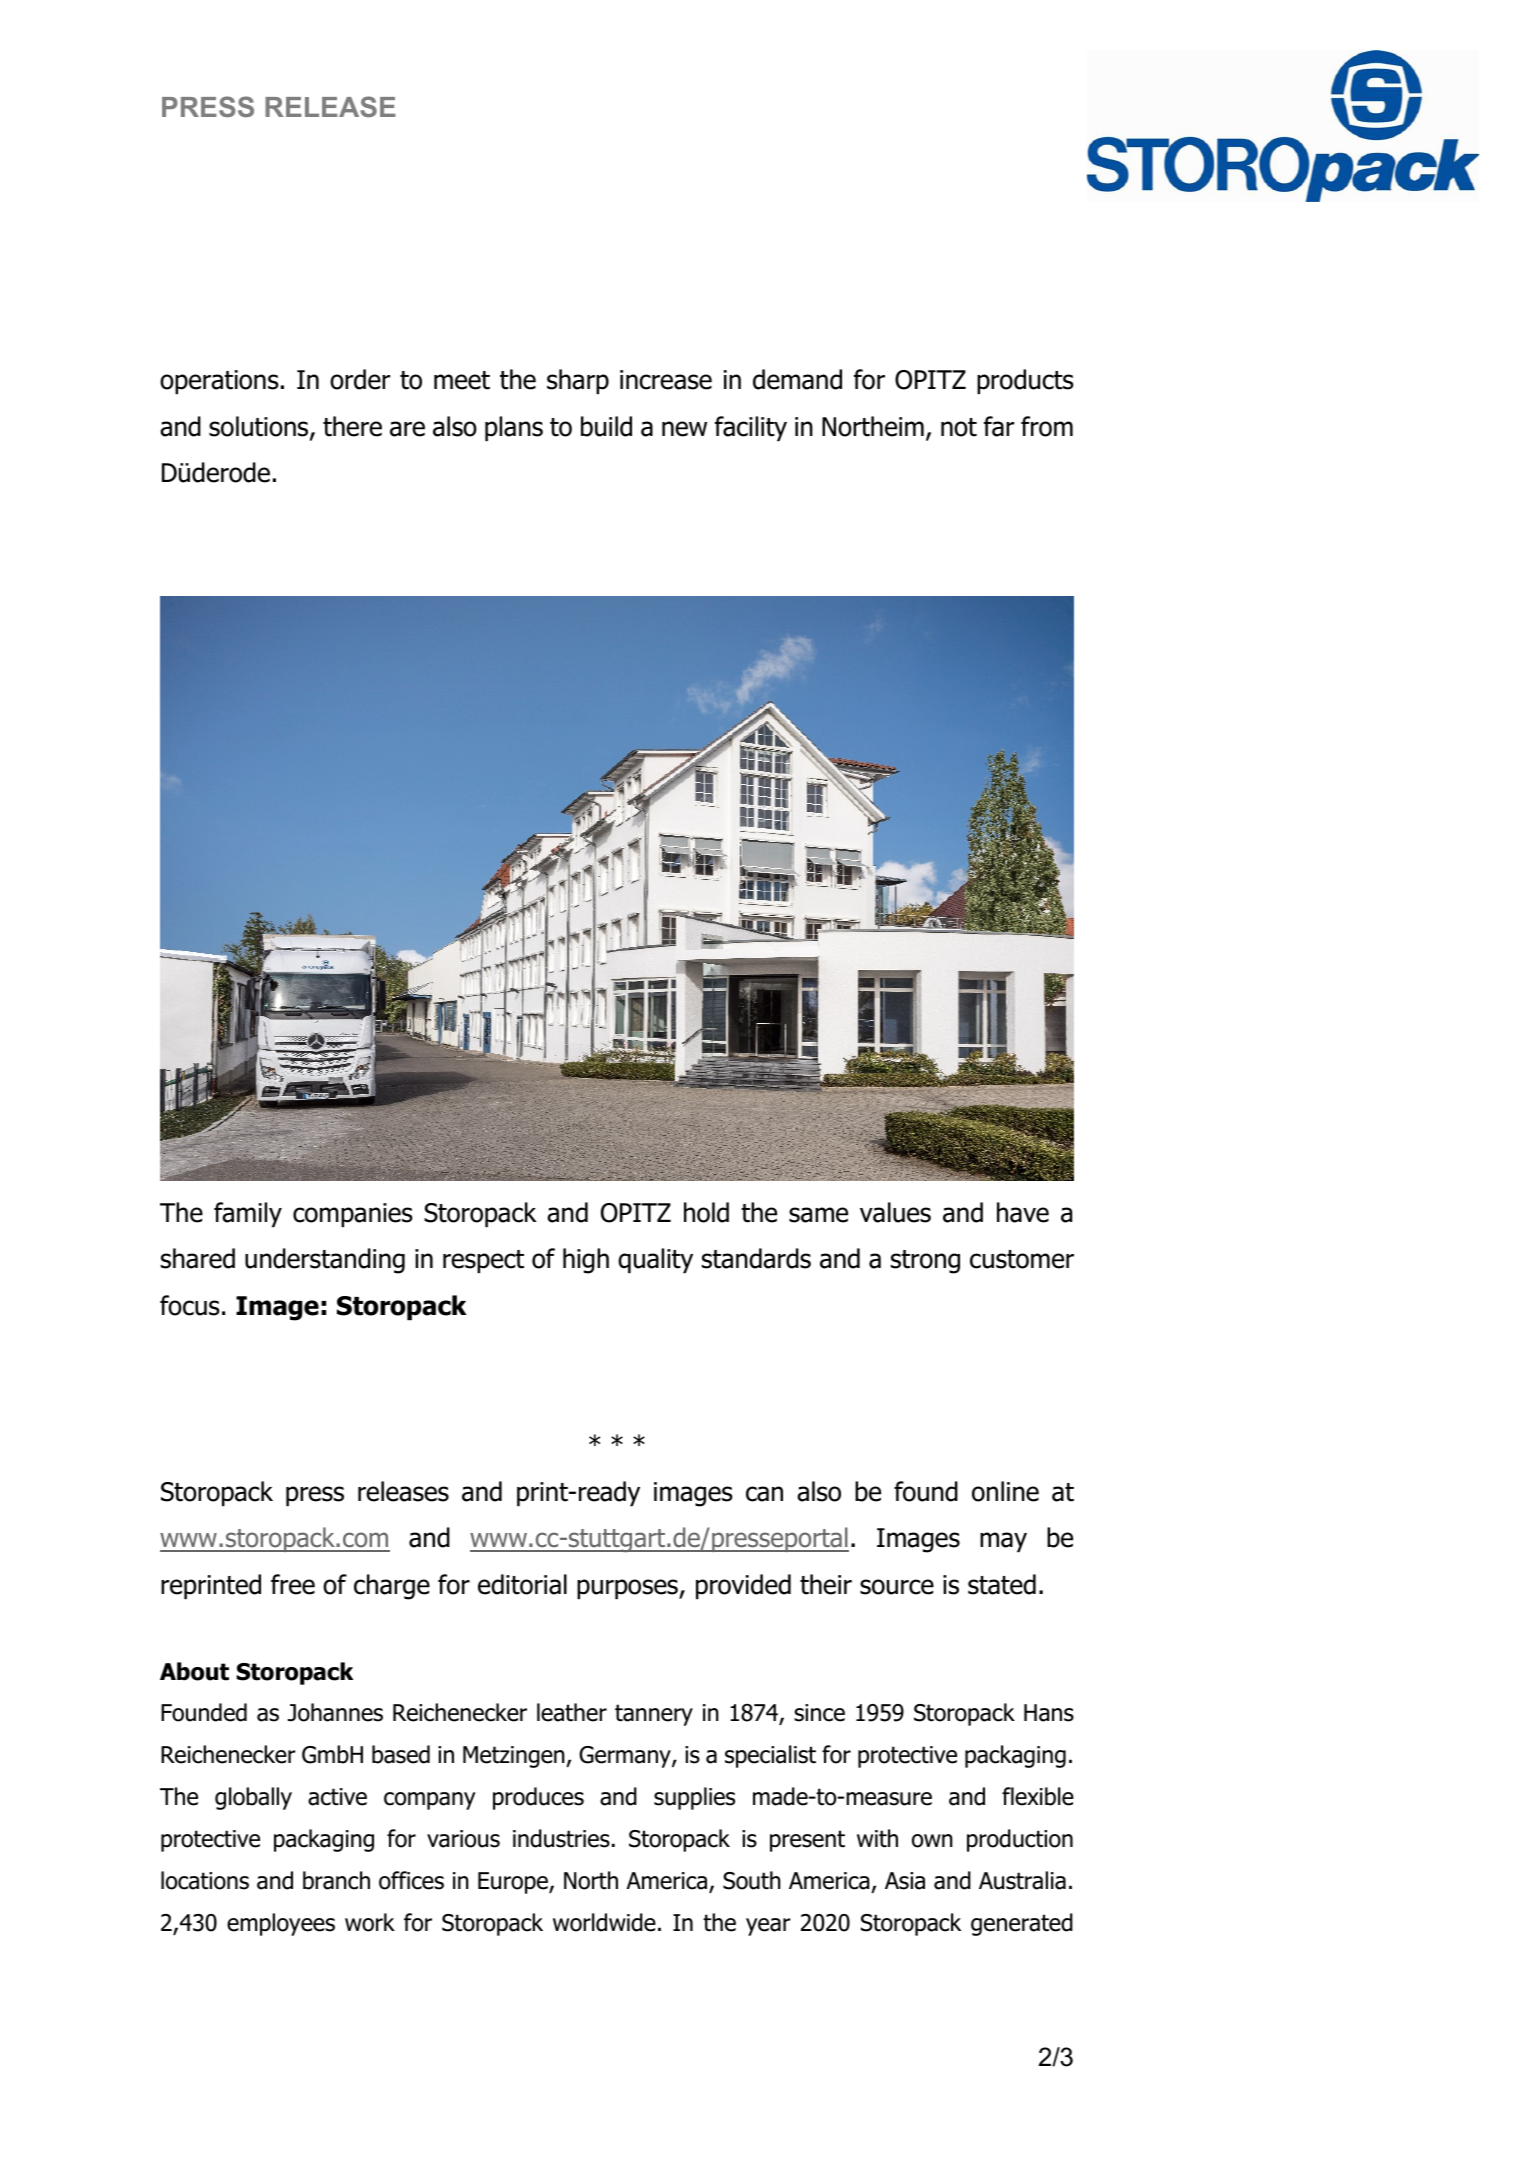  I want to click on worldwide, so click(604, 1922).
